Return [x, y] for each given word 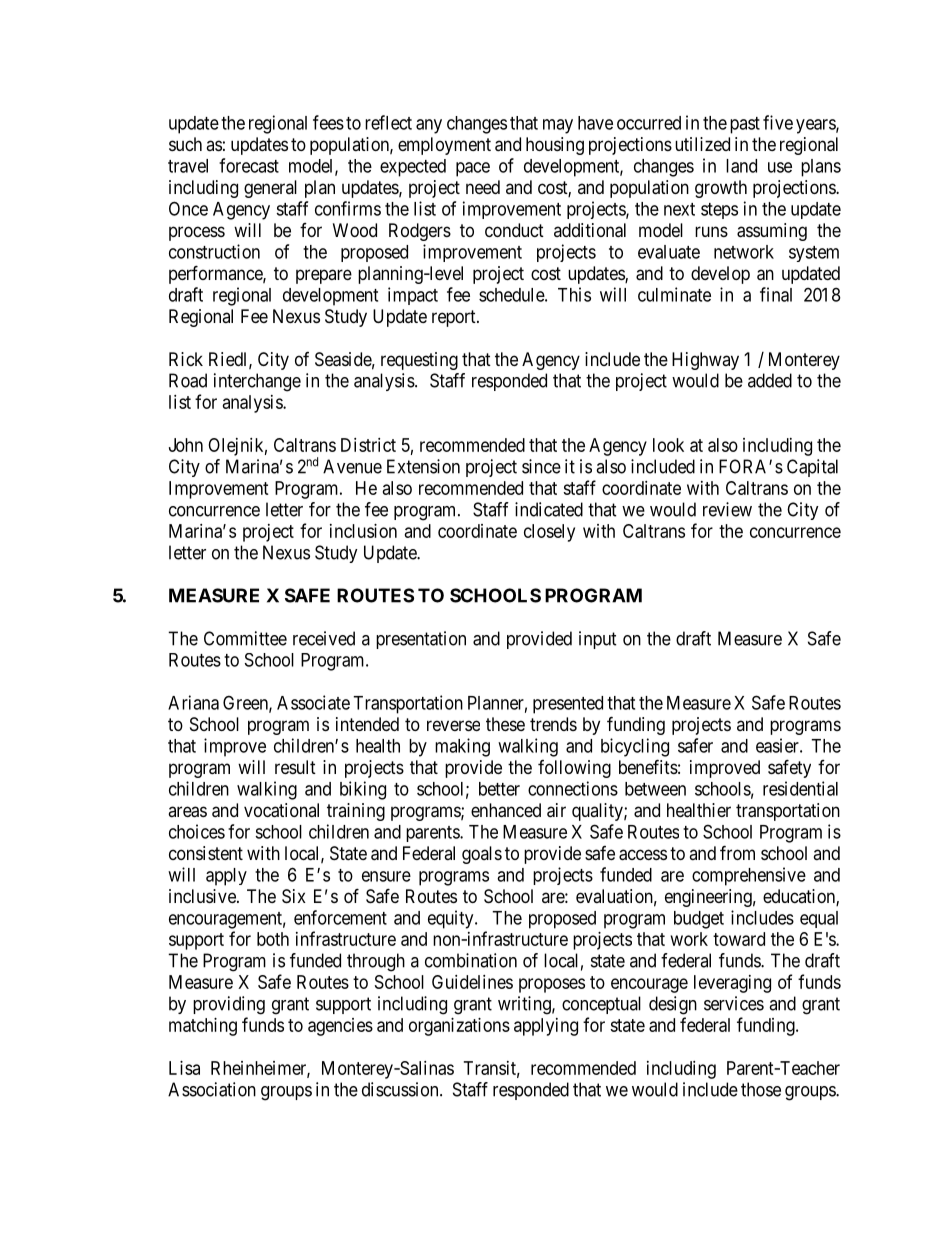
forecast [249, 165]
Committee [245, 638]
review [727, 509]
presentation [421, 640]
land [741, 166]
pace [473, 169]
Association [212, 1089]
